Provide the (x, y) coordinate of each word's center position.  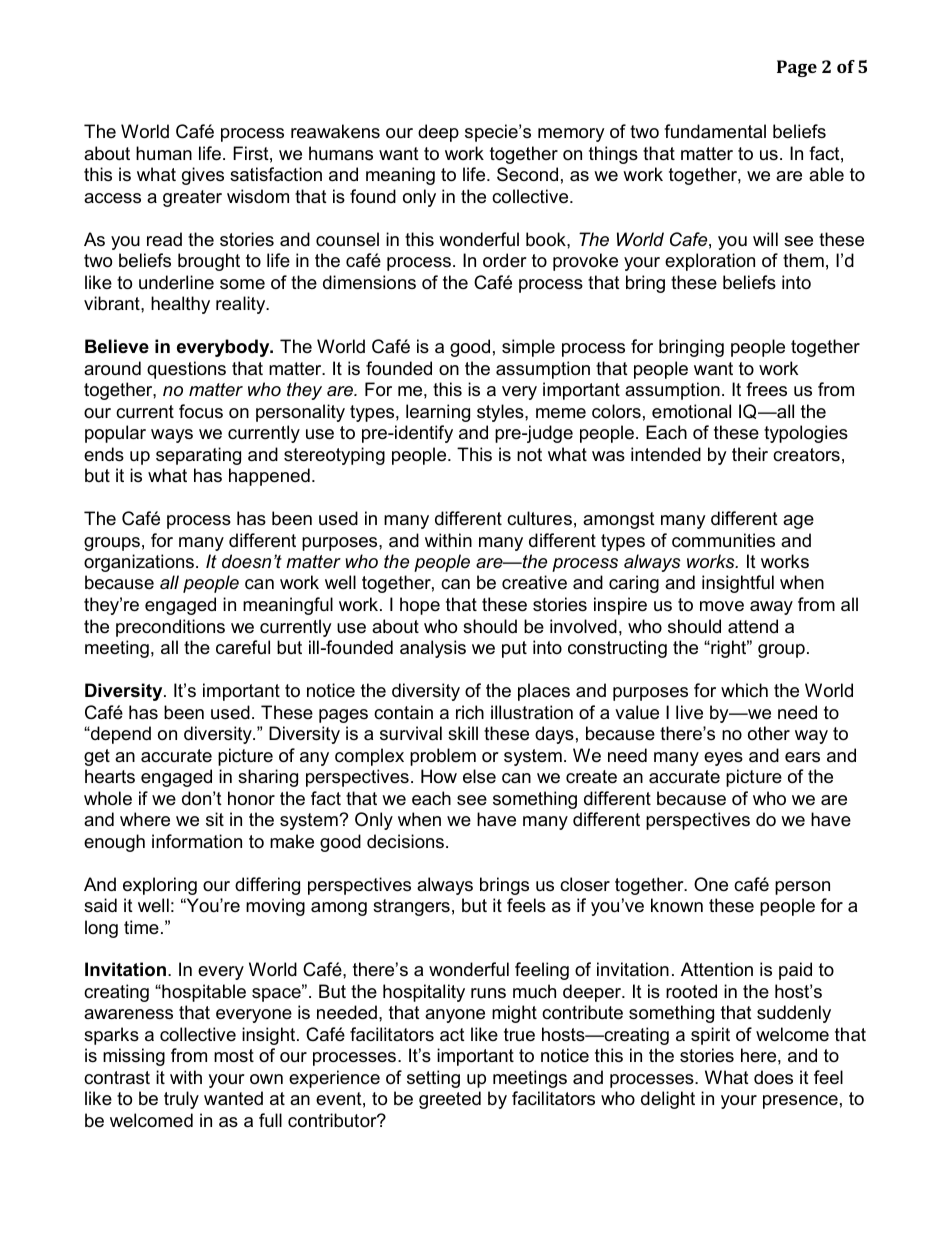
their (750, 454)
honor (251, 798)
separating (198, 456)
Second (527, 174)
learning (438, 413)
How (439, 776)
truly (181, 1100)
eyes (723, 759)
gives (203, 176)
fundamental (715, 131)
